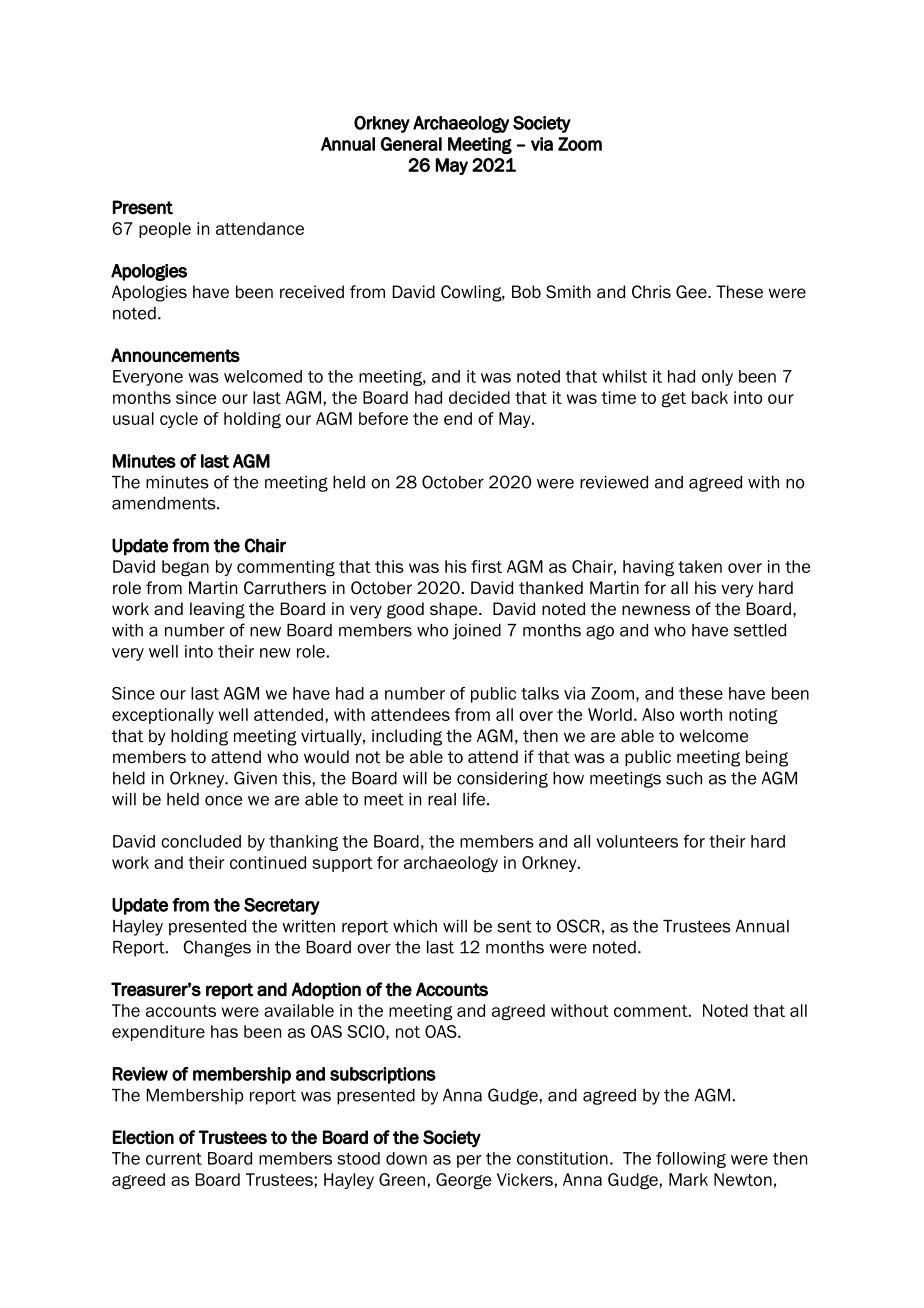 The height and width of the screenshot is (1308, 924). I want to click on people, so click(165, 230).
